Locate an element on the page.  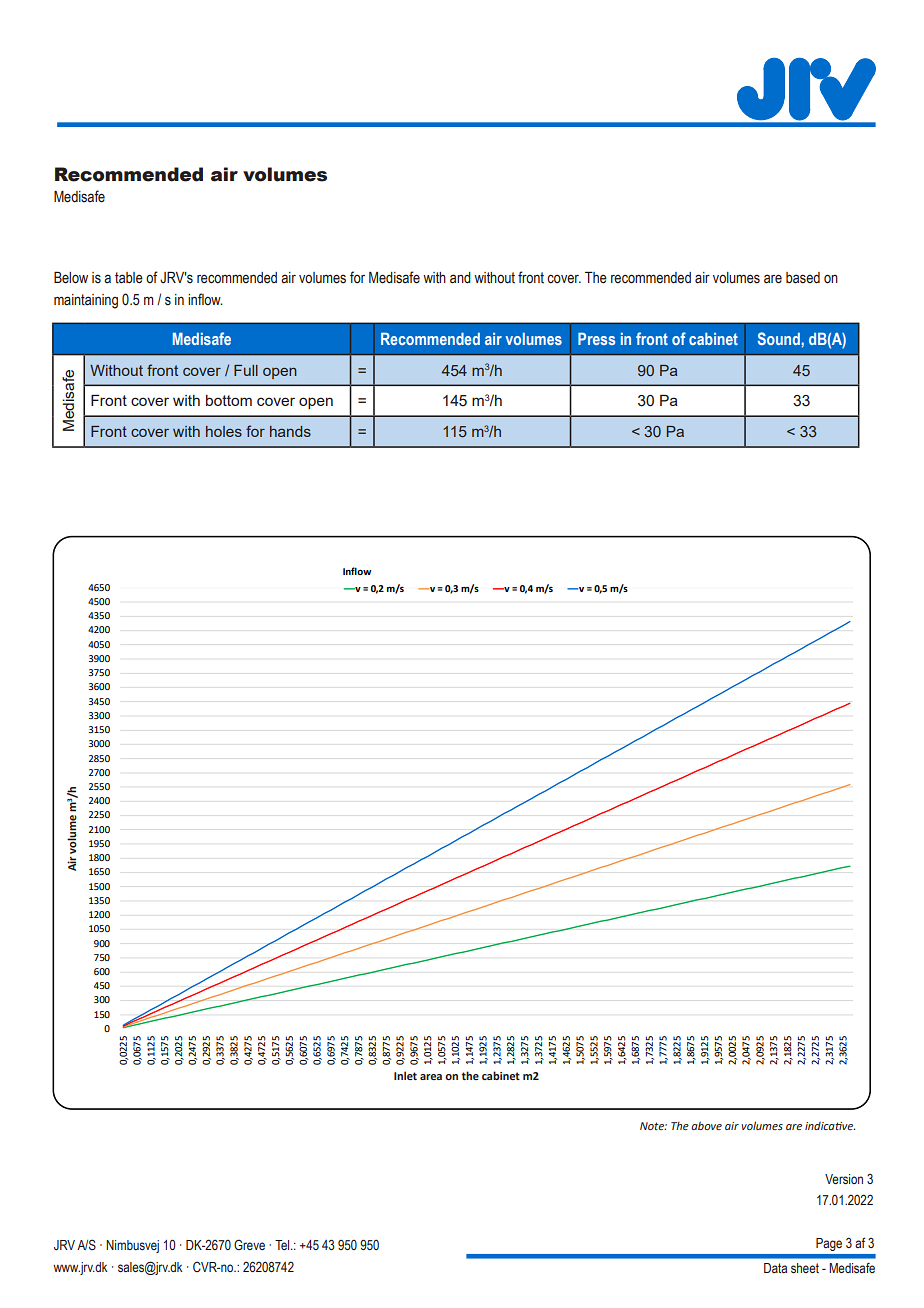
Tel is located at coordinates (283, 1245).
